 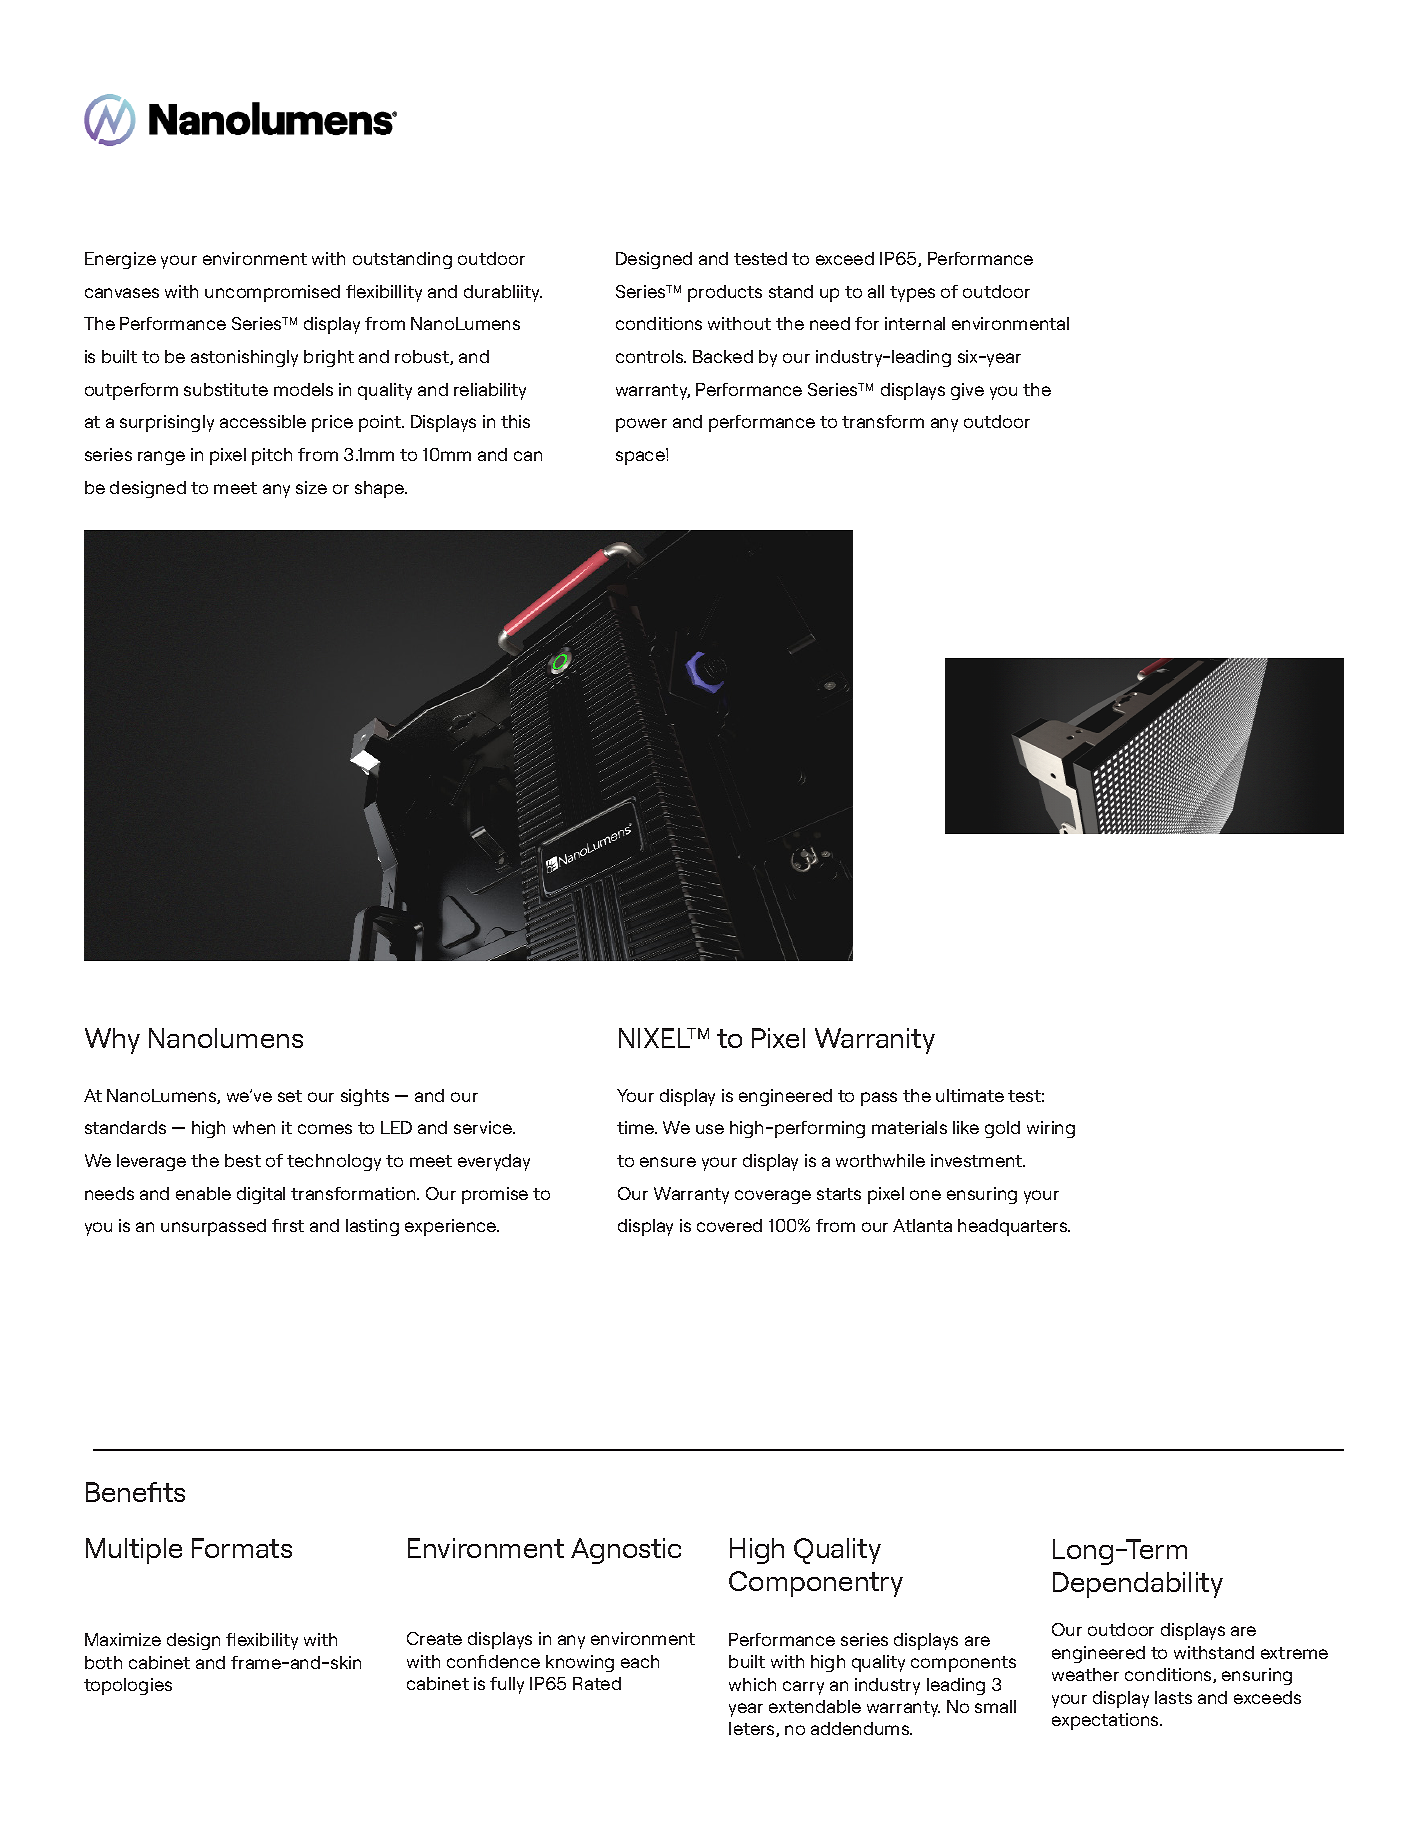 I want to click on give, so click(x=967, y=391).
